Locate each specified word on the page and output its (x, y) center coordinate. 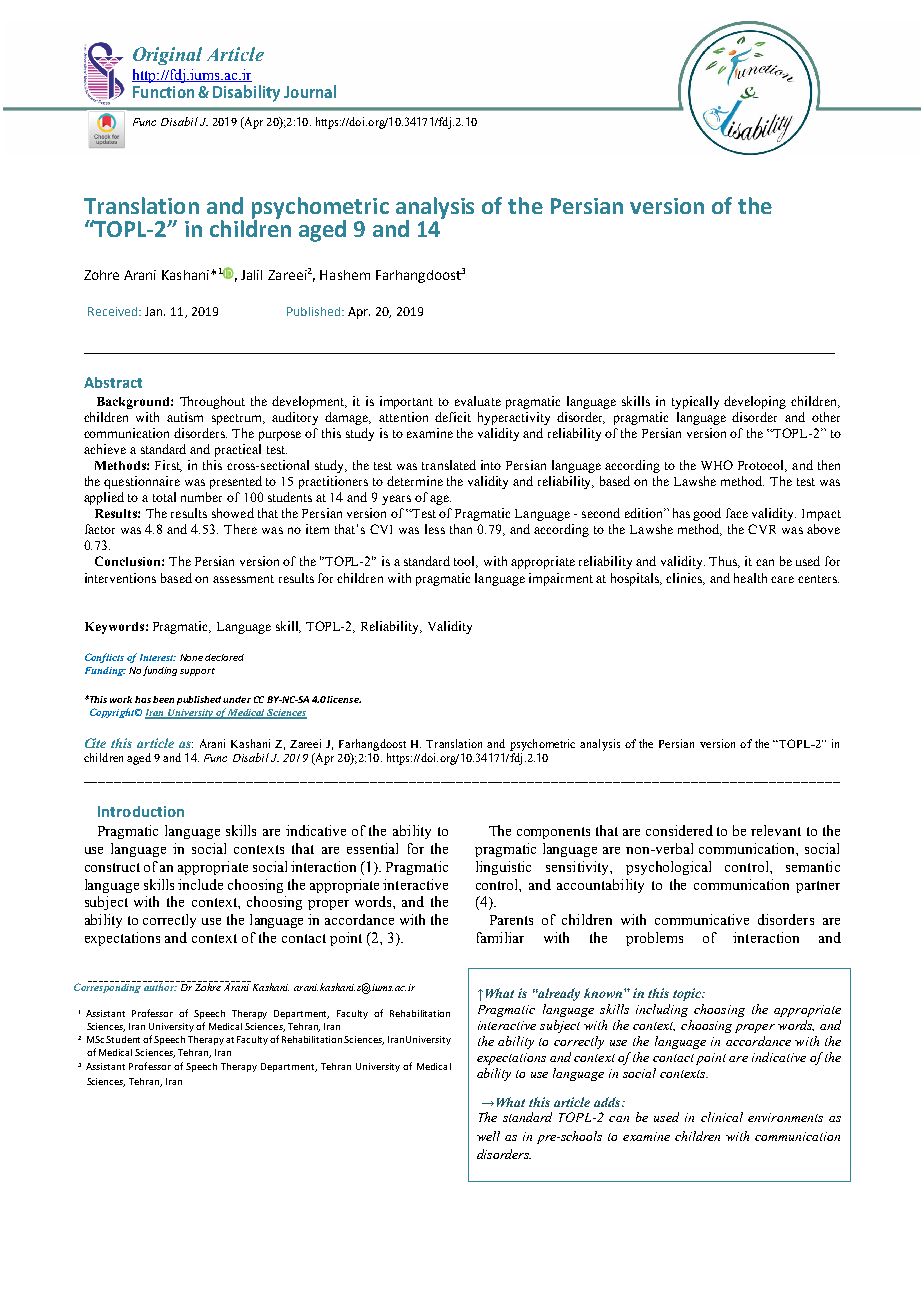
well (488, 1136)
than (461, 529)
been (163, 699)
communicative (702, 919)
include (200, 884)
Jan (155, 311)
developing (755, 402)
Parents (511, 920)
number (201, 497)
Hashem (345, 275)
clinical (722, 1117)
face (737, 513)
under (237, 699)
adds (608, 1102)
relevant (776, 830)
